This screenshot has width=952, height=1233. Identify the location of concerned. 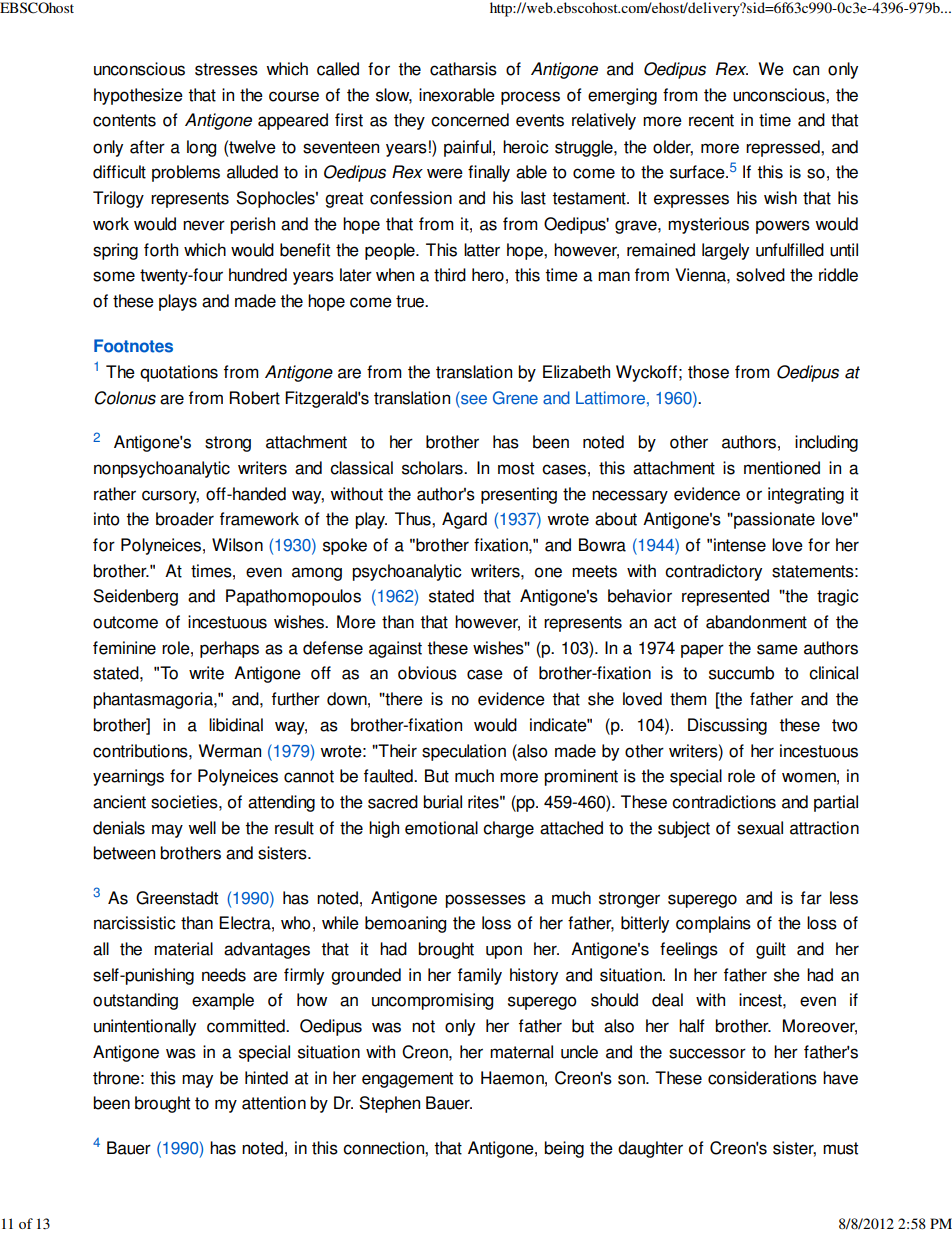
(470, 120).
